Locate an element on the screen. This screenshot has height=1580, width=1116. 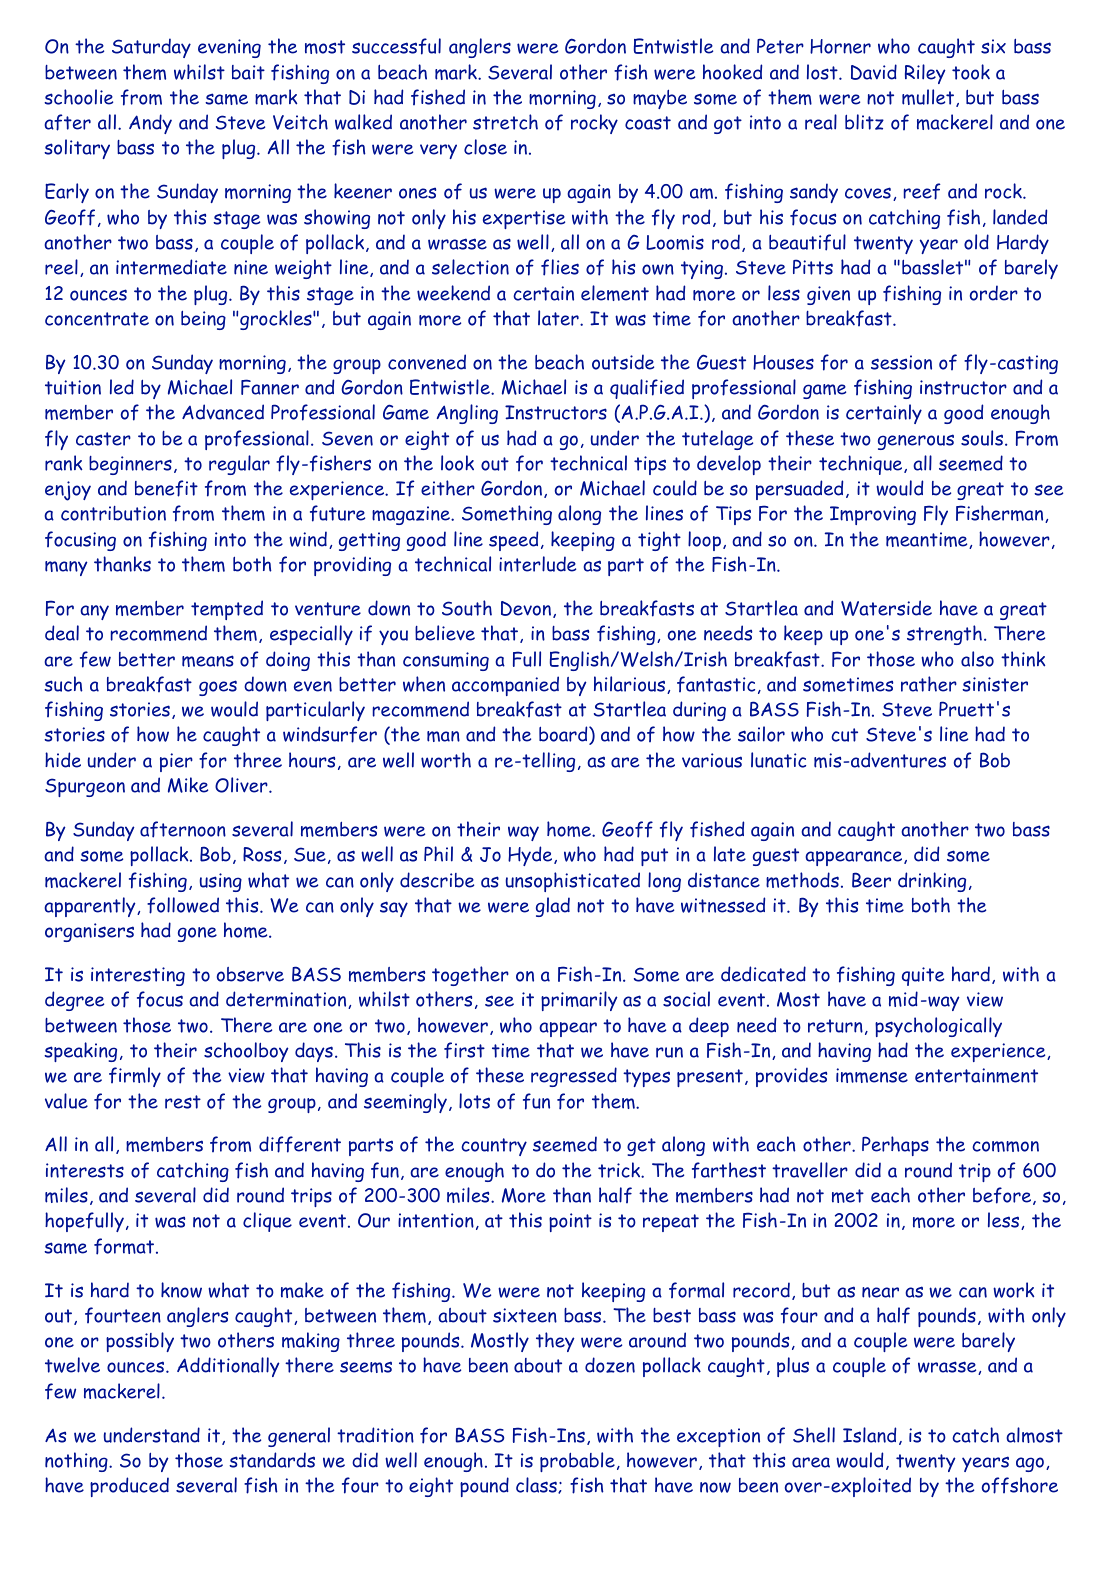
stretch is located at coordinates (505, 122).
